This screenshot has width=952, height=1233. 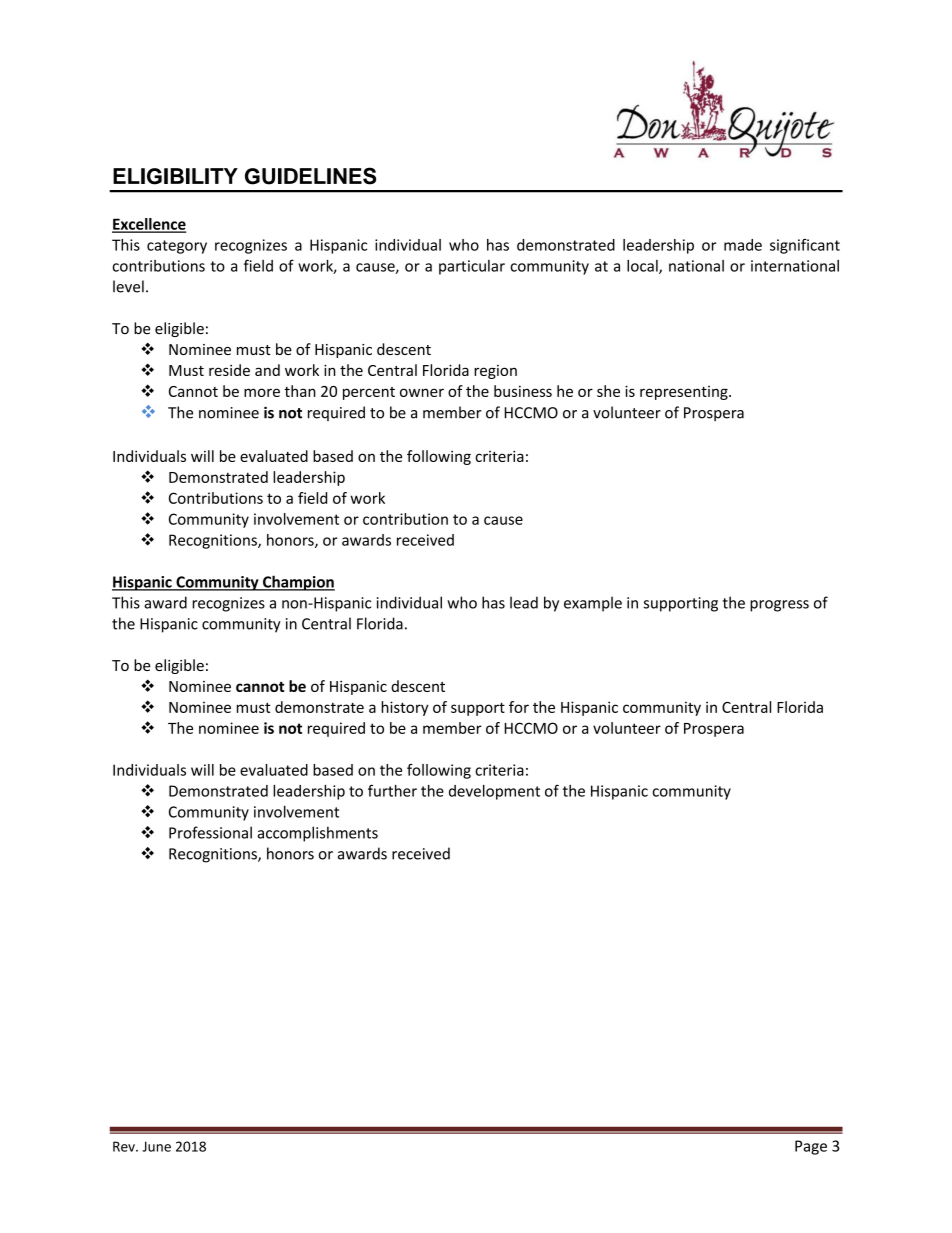 What do you see at coordinates (472, 267) in the screenshot?
I see `particular` at bounding box center [472, 267].
